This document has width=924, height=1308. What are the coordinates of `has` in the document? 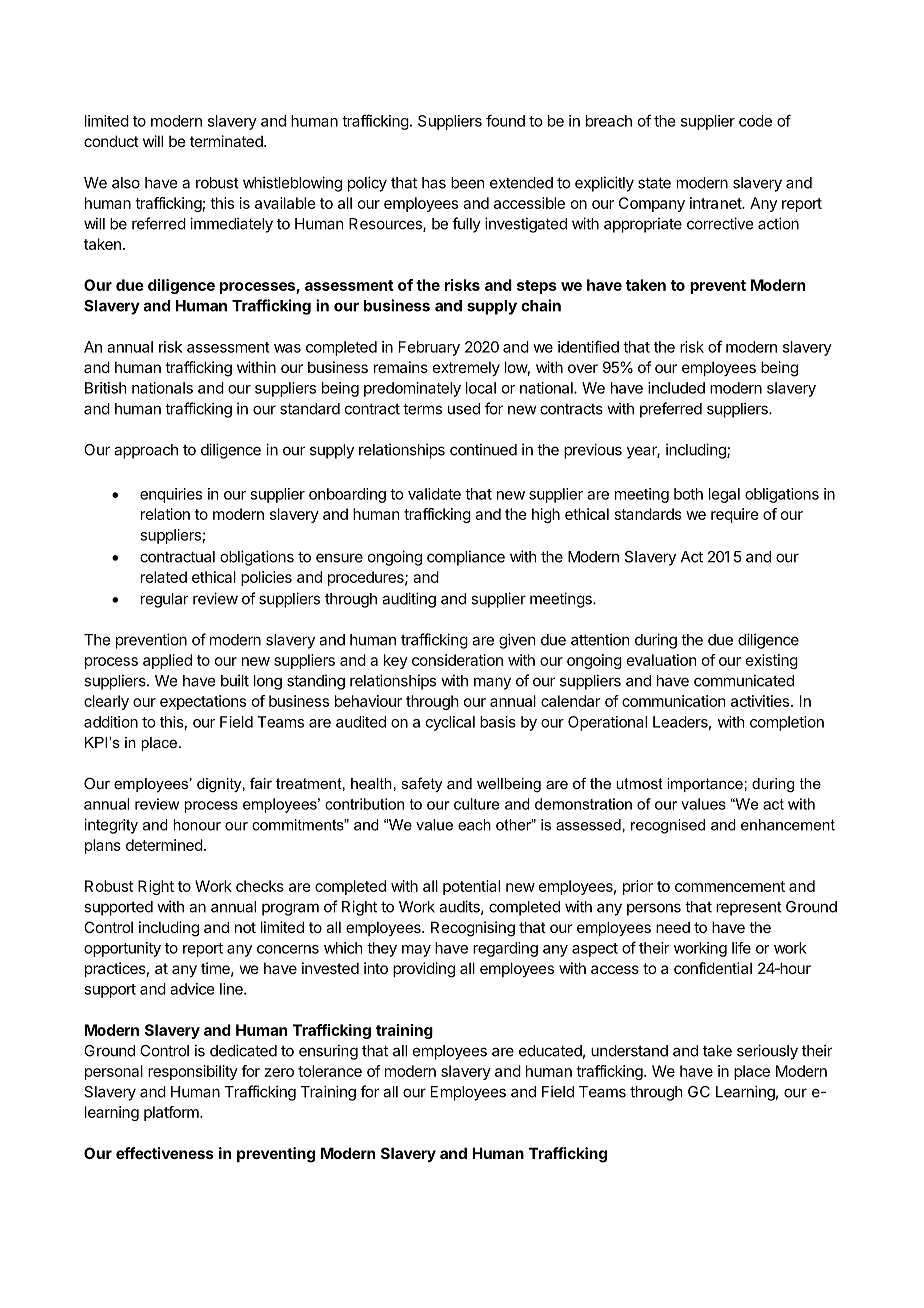 It's located at (434, 183).
